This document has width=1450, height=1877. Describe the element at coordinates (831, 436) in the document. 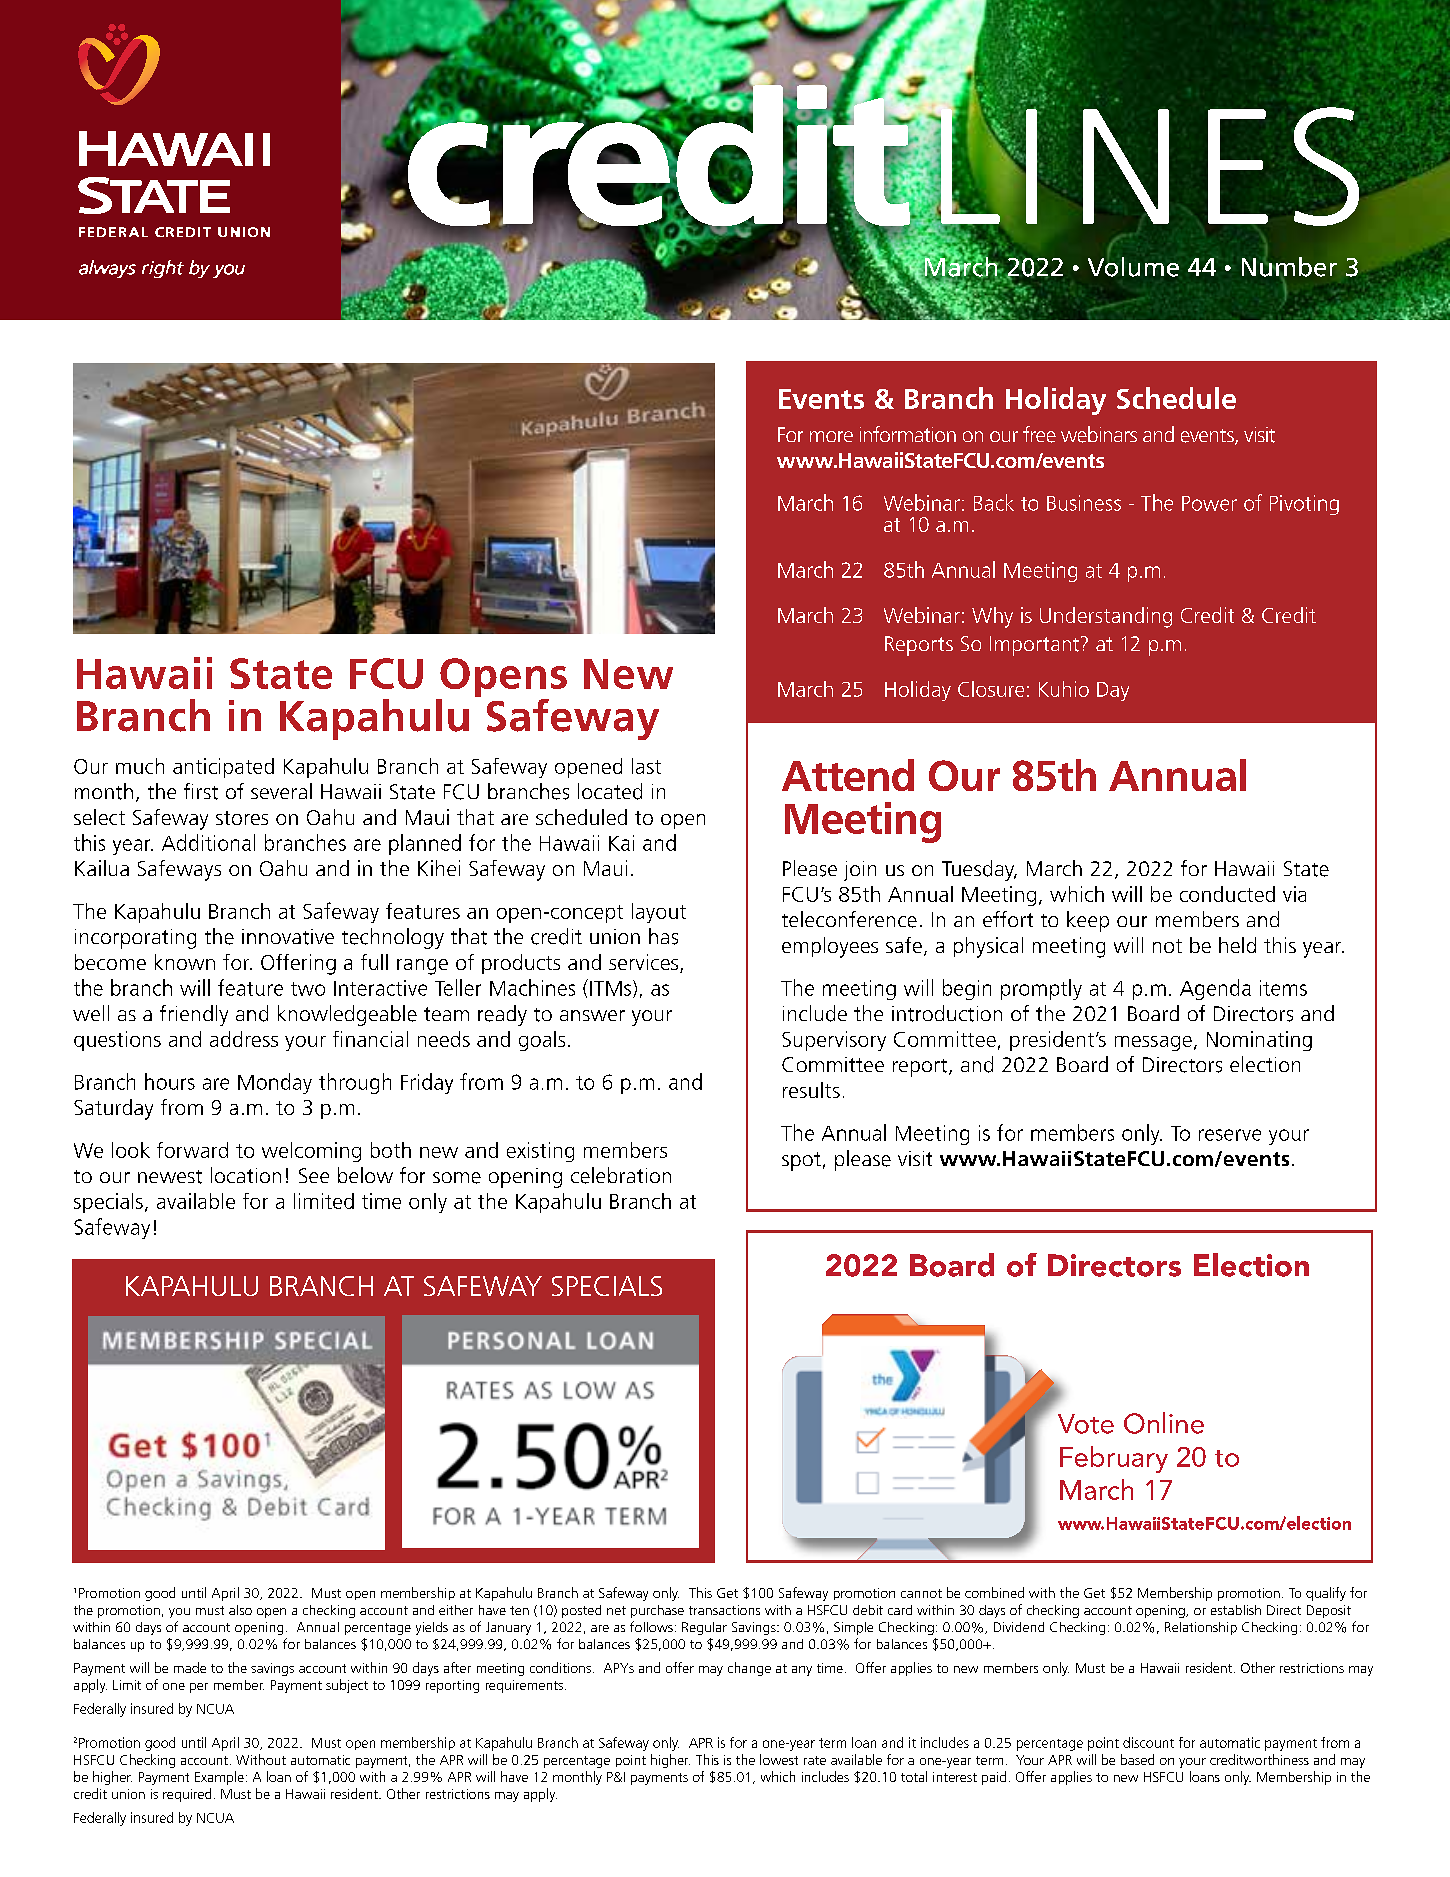

I see `more` at that location.
